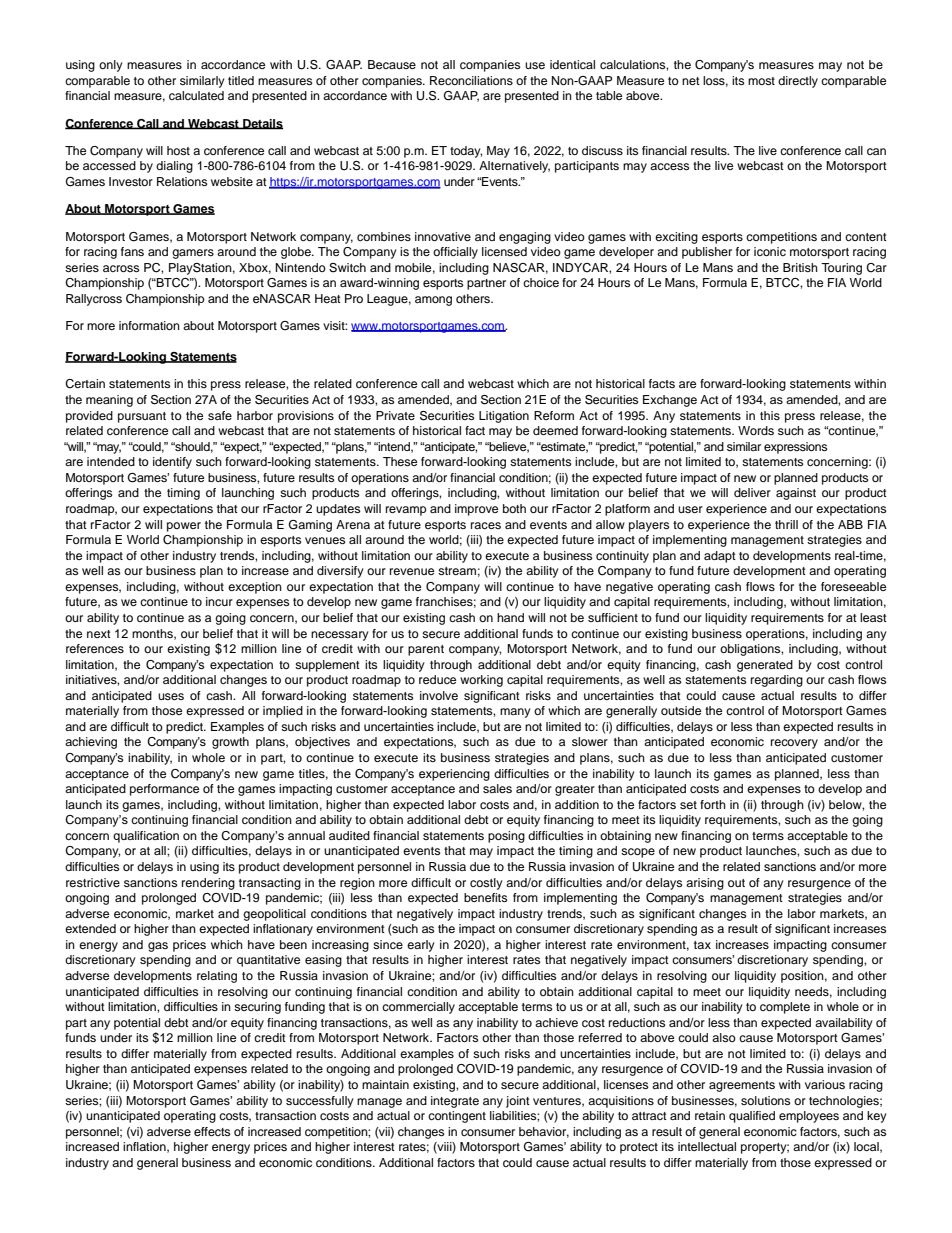  Describe the element at coordinates (485, 897) in the document. I see `benefits` at that location.
